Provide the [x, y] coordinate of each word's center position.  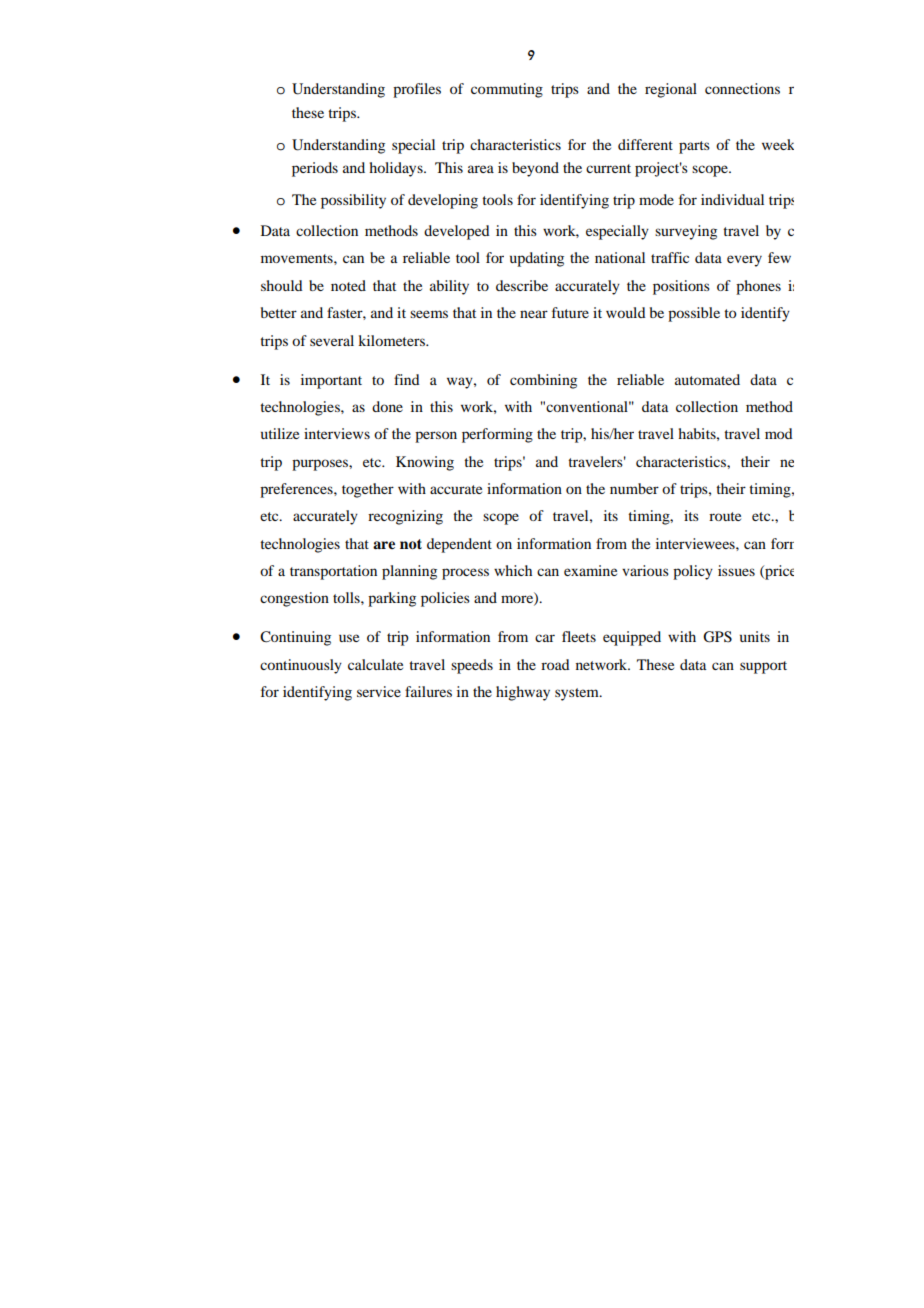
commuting [507, 90]
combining [543, 381]
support [763, 667]
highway [523, 693]
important [331, 381]
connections [742, 88]
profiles [417, 90]
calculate [375, 664]
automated [707, 379]
